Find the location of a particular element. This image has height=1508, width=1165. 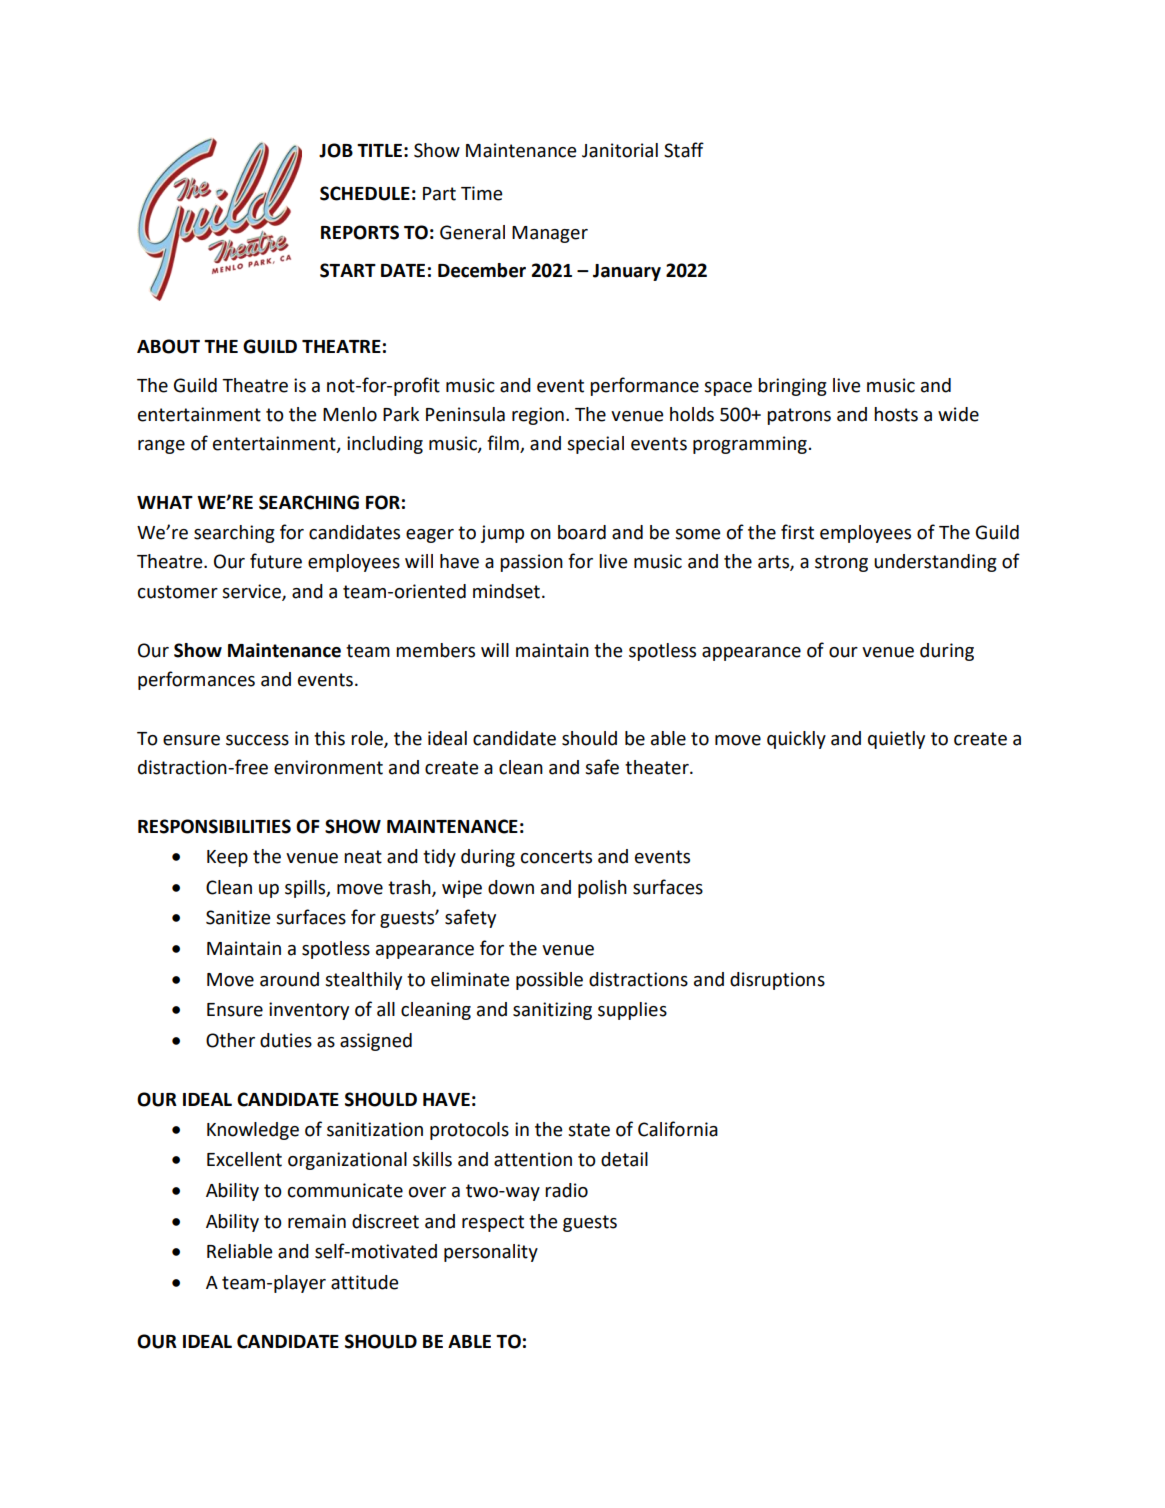

strong is located at coordinates (841, 563).
